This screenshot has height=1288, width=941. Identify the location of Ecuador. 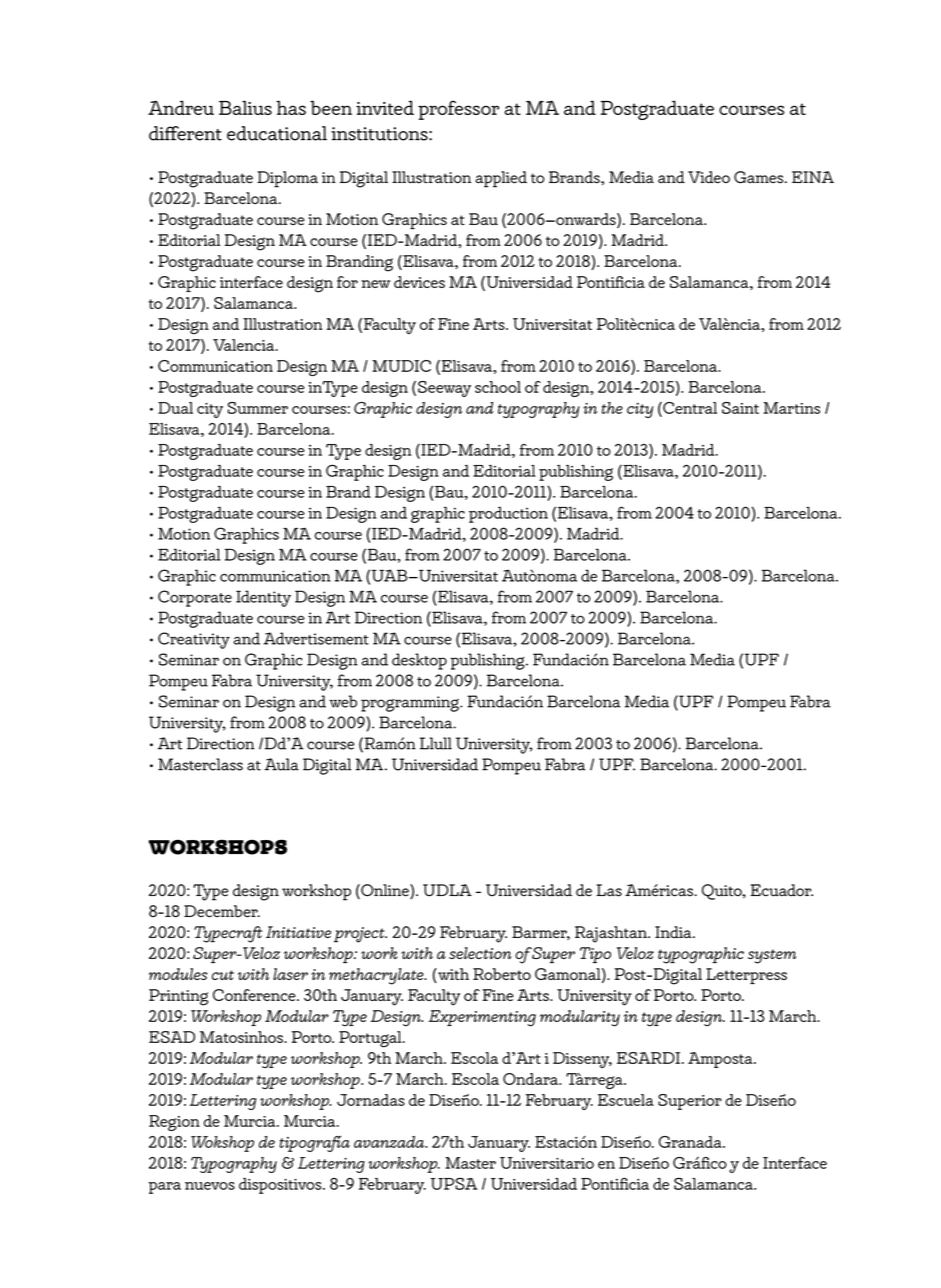
(781, 890).
